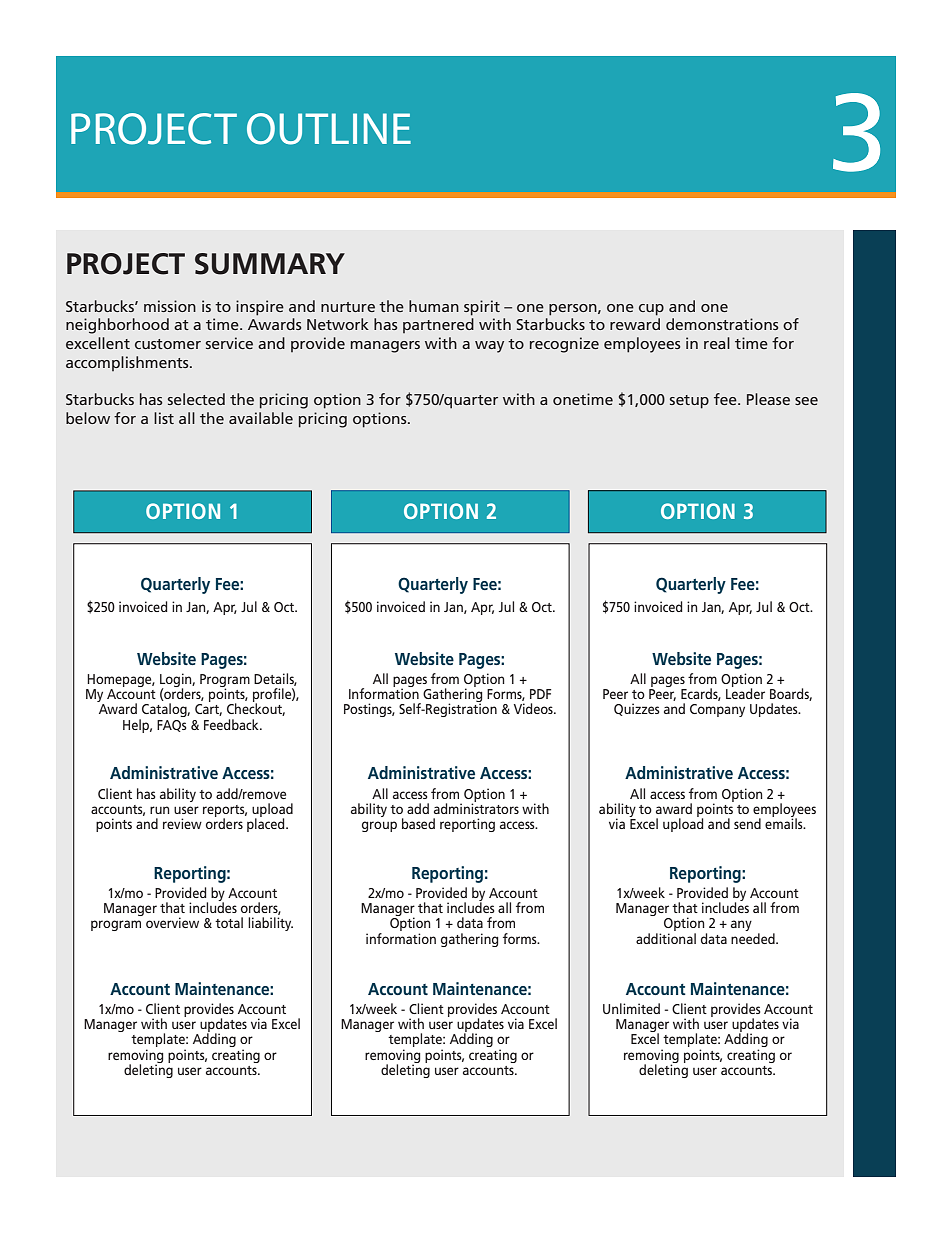 The width and height of the document is (952, 1233). I want to click on human, so click(434, 306).
